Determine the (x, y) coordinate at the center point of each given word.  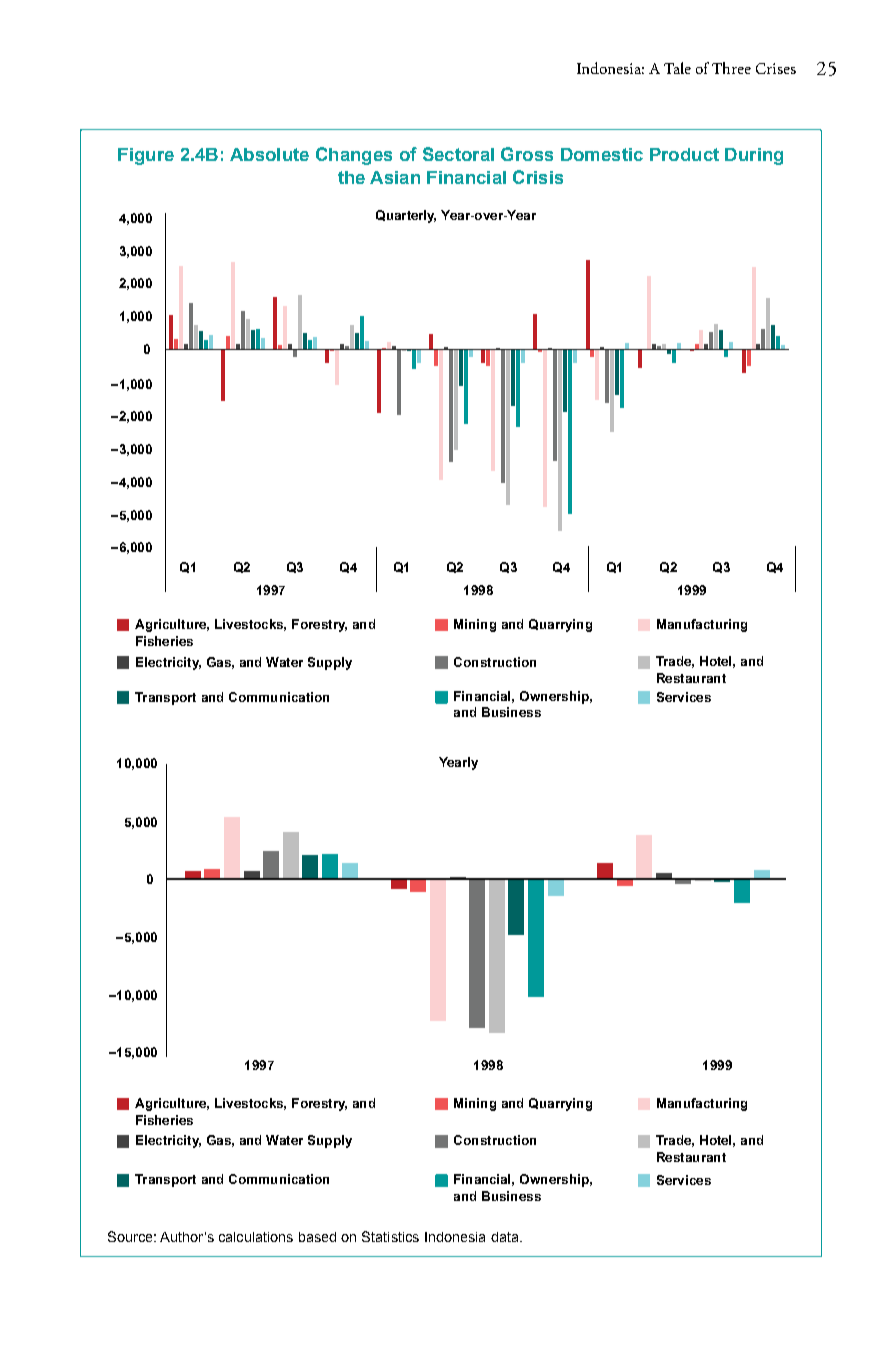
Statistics (390, 1236)
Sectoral (458, 154)
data (506, 1237)
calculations (256, 1237)
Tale (677, 68)
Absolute (269, 154)
